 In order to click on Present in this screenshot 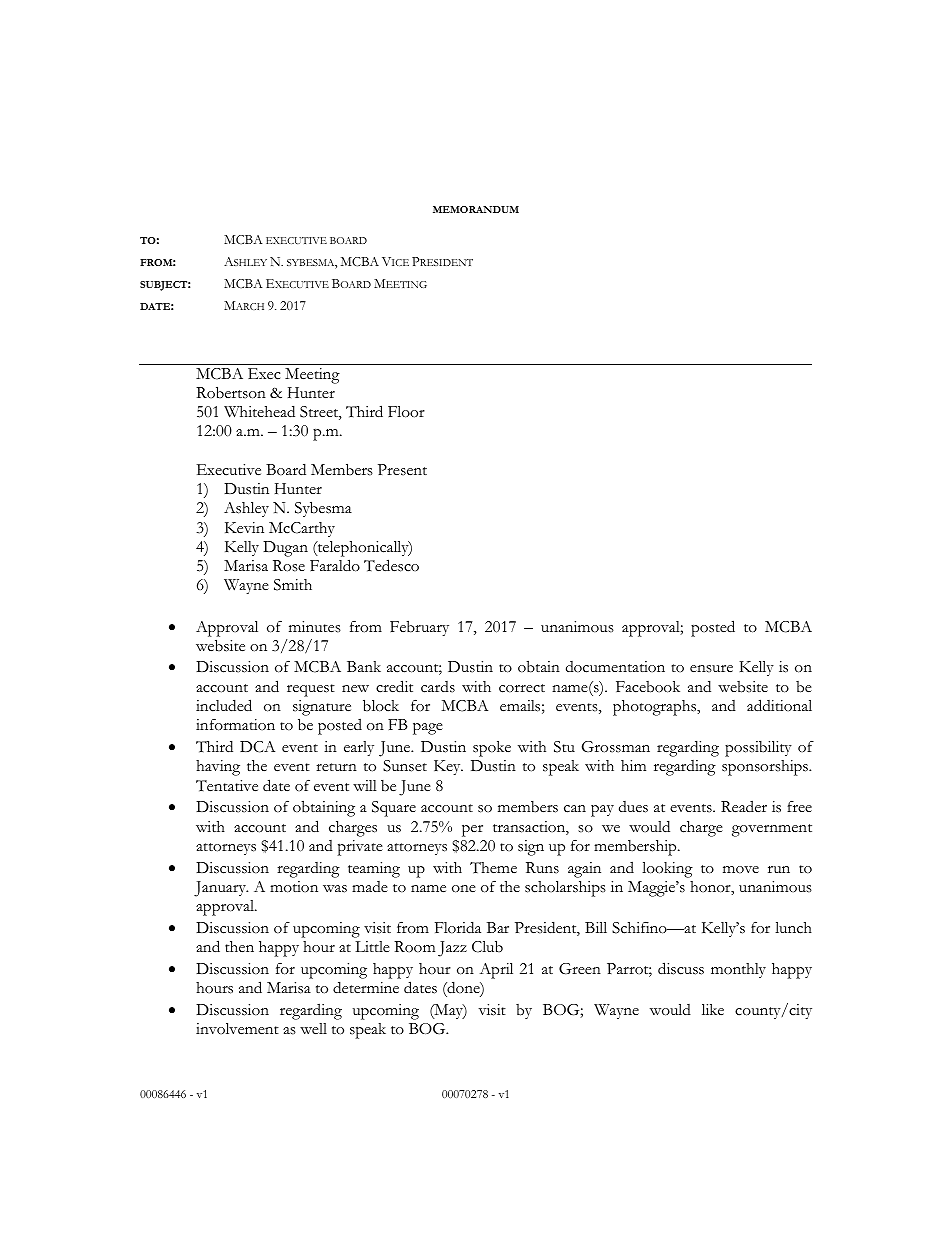, I will do `click(402, 470)`.
